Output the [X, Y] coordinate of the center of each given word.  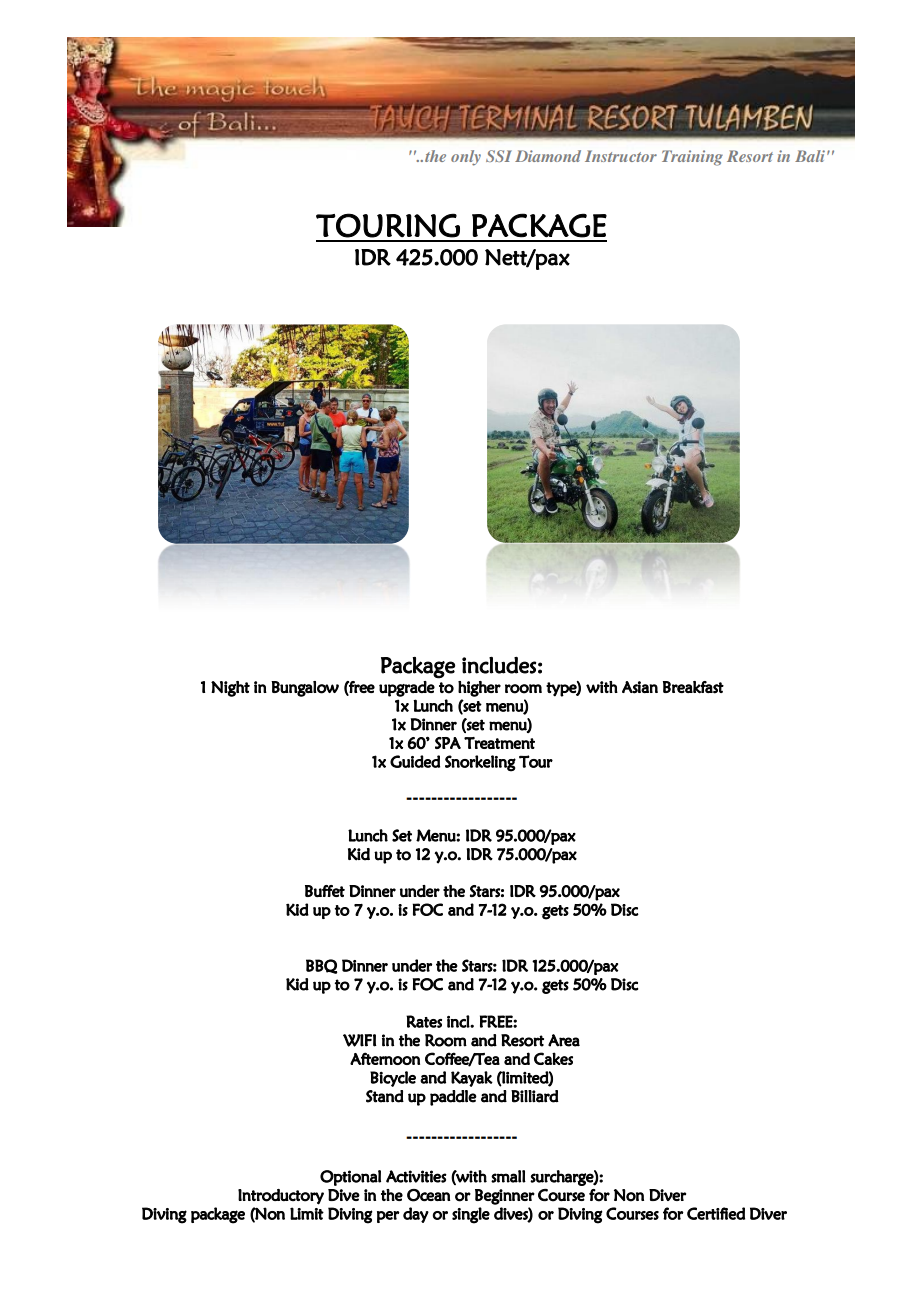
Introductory [281, 1197]
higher [479, 689]
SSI [499, 156]
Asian [640, 687]
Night [230, 689]
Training [692, 158]
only [466, 158]
